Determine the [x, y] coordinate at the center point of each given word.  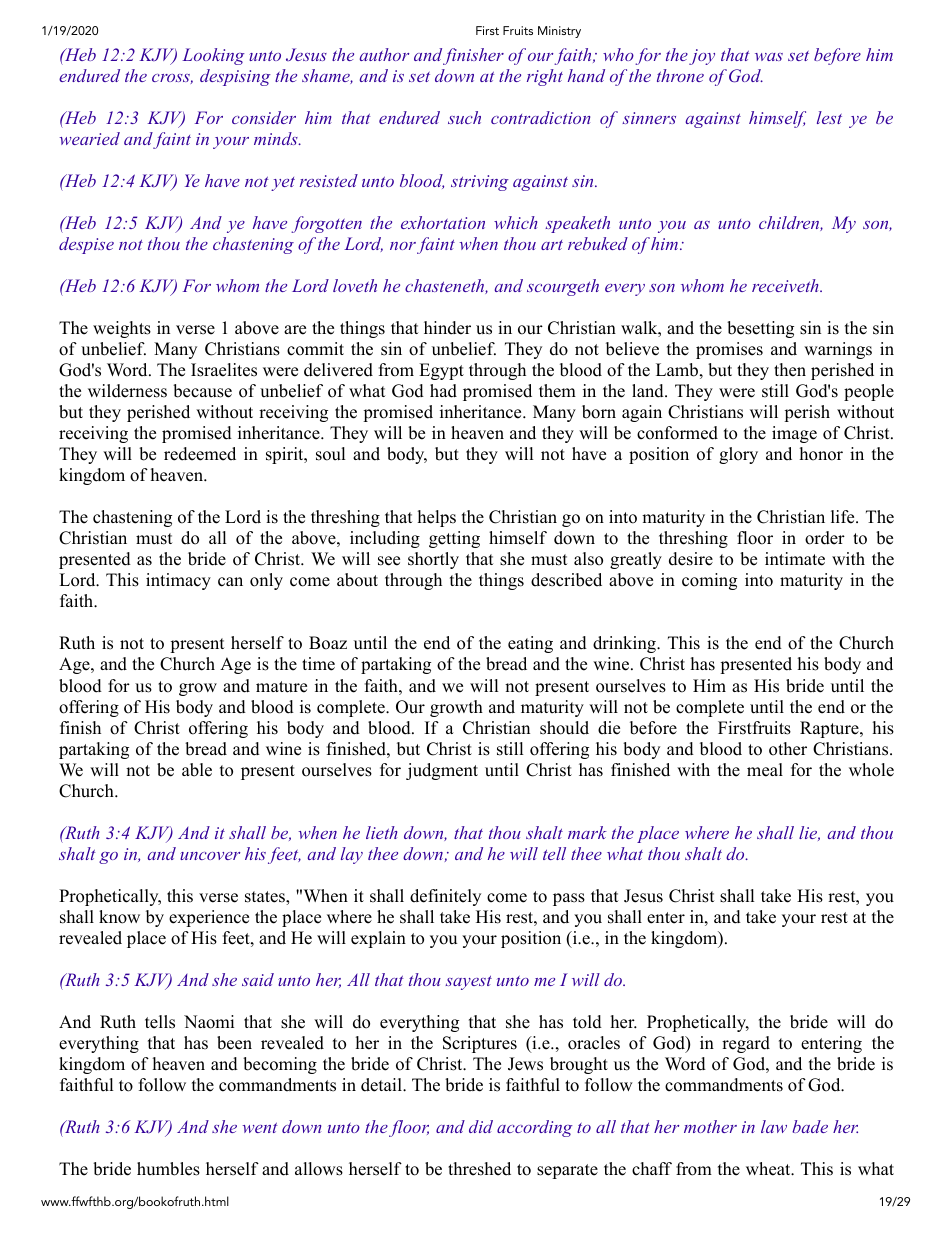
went [260, 1127]
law [774, 1126]
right [545, 77]
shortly [433, 560]
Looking [213, 56]
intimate [795, 559]
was [769, 57]
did [481, 1126]
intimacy [178, 581]
